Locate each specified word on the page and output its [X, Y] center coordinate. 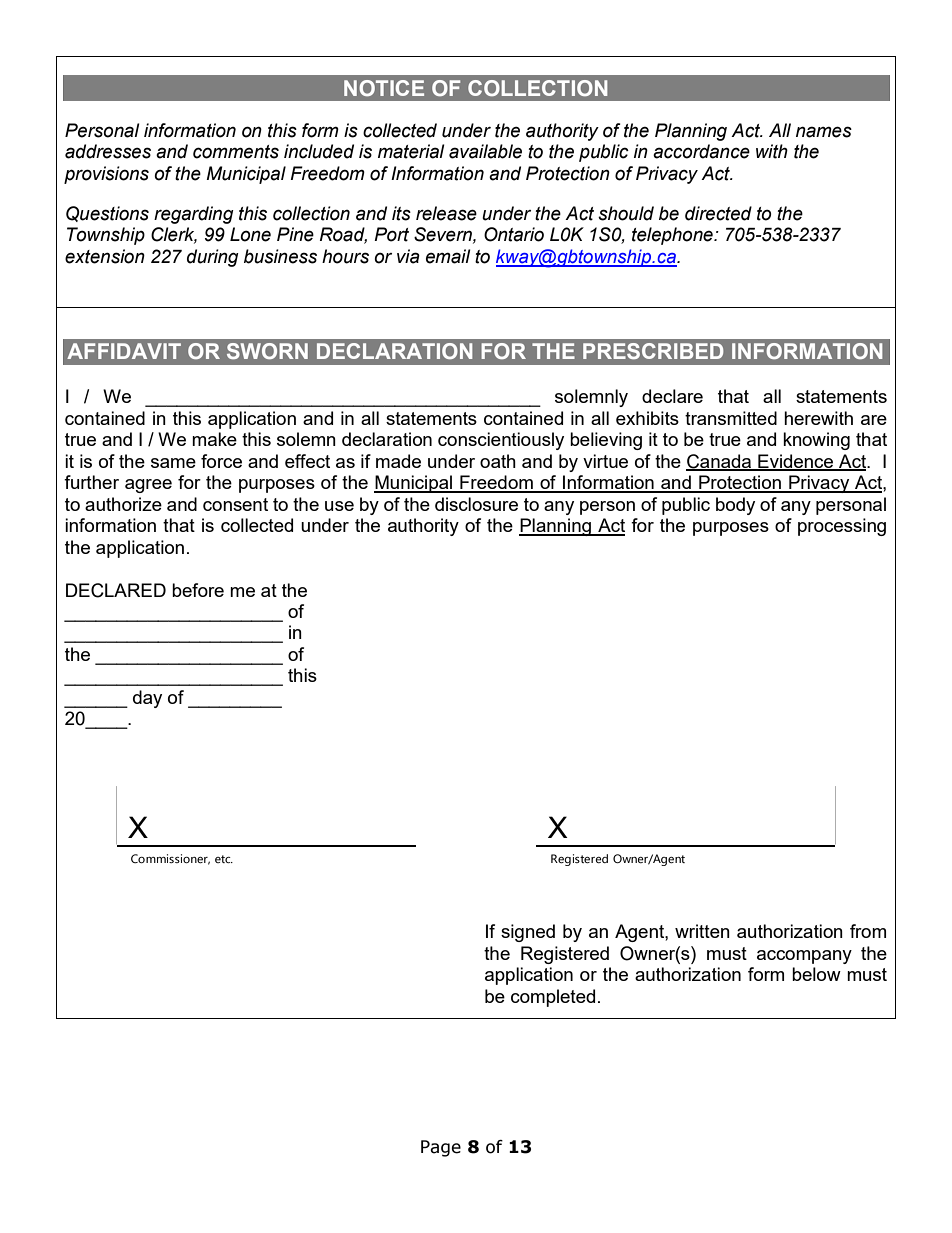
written [702, 931]
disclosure [476, 504]
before [198, 590]
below [816, 974]
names [824, 132]
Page [441, 1148]
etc [224, 859]
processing [842, 527]
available [485, 151]
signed [528, 933]
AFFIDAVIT [124, 351]
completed [553, 998]
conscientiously [501, 441]
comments [236, 152]
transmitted [731, 418]
